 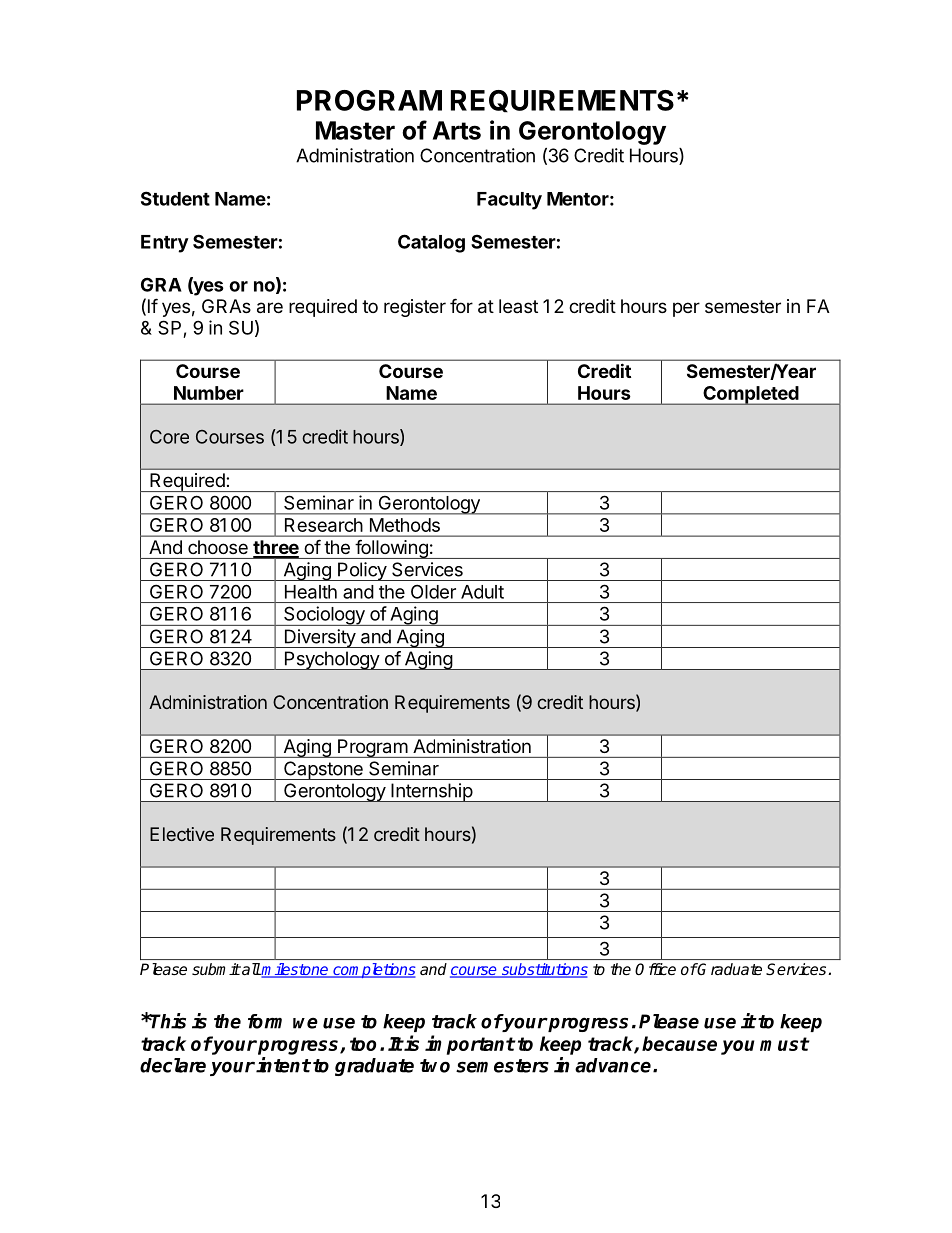 What do you see at coordinates (283, 1065) in the screenshot?
I see `intent` at bounding box center [283, 1065].
